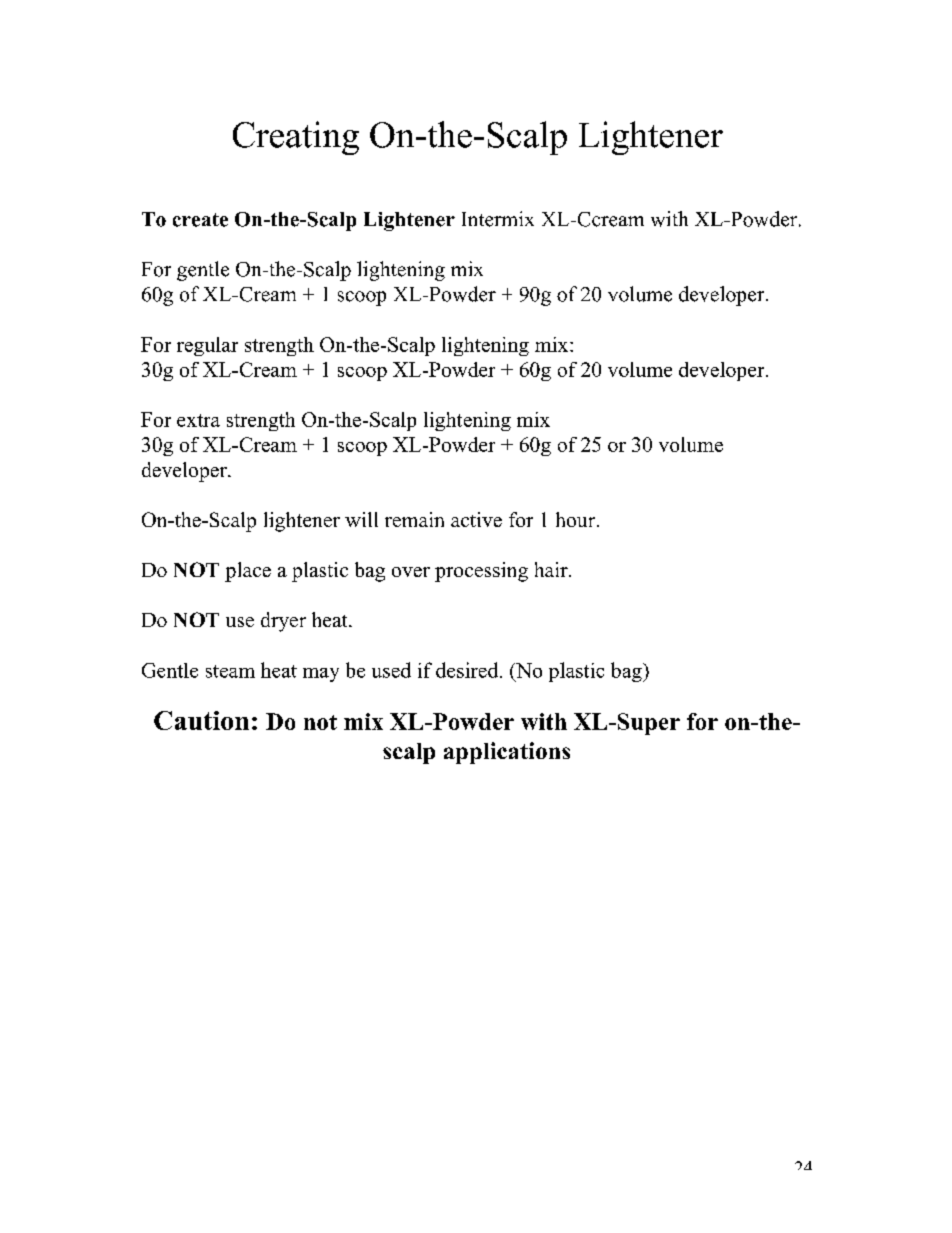  What do you see at coordinates (230, 671) in the screenshot?
I see `steam` at bounding box center [230, 671].
